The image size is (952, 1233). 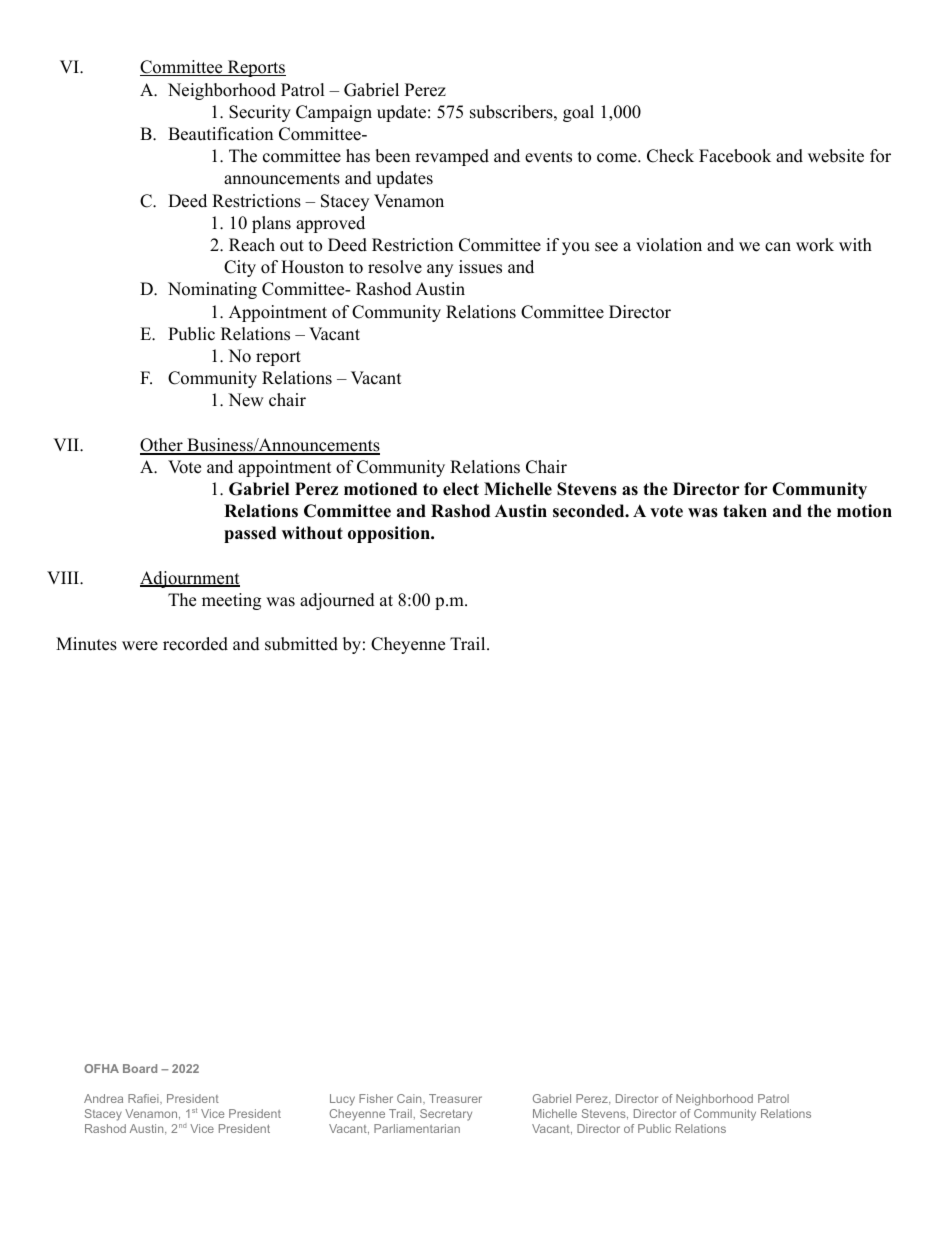 I want to click on taken, so click(x=745, y=511).
